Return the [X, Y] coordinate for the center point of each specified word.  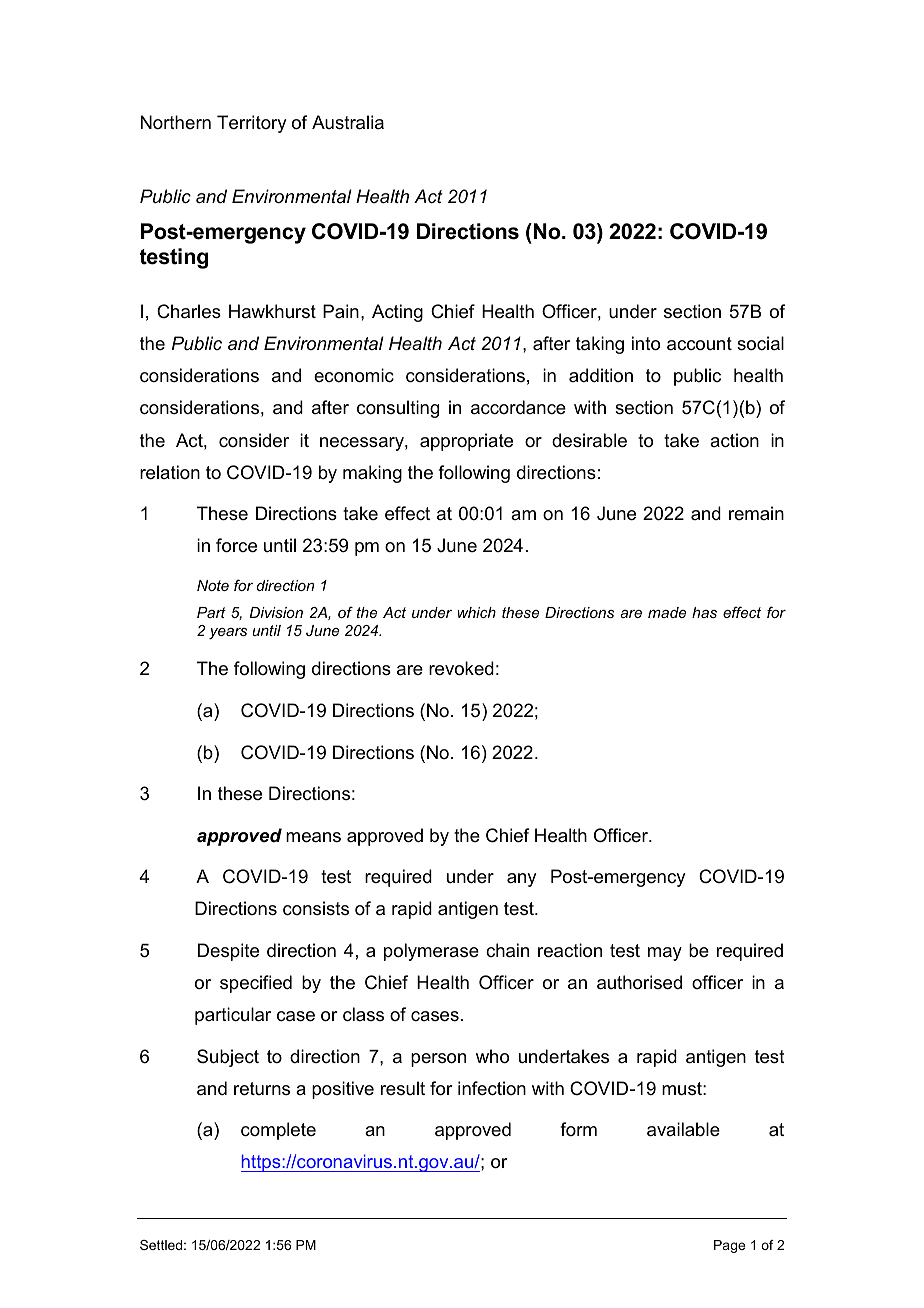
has [704, 612]
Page [729, 1246]
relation [170, 472]
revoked [461, 668]
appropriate [466, 442]
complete [278, 1131]
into [646, 343]
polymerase [431, 952]
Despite [228, 952]
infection [492, 1088]
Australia [348, 122]
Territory [251, 124]
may [665, 954]
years [228, 634]
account [699, 344]
